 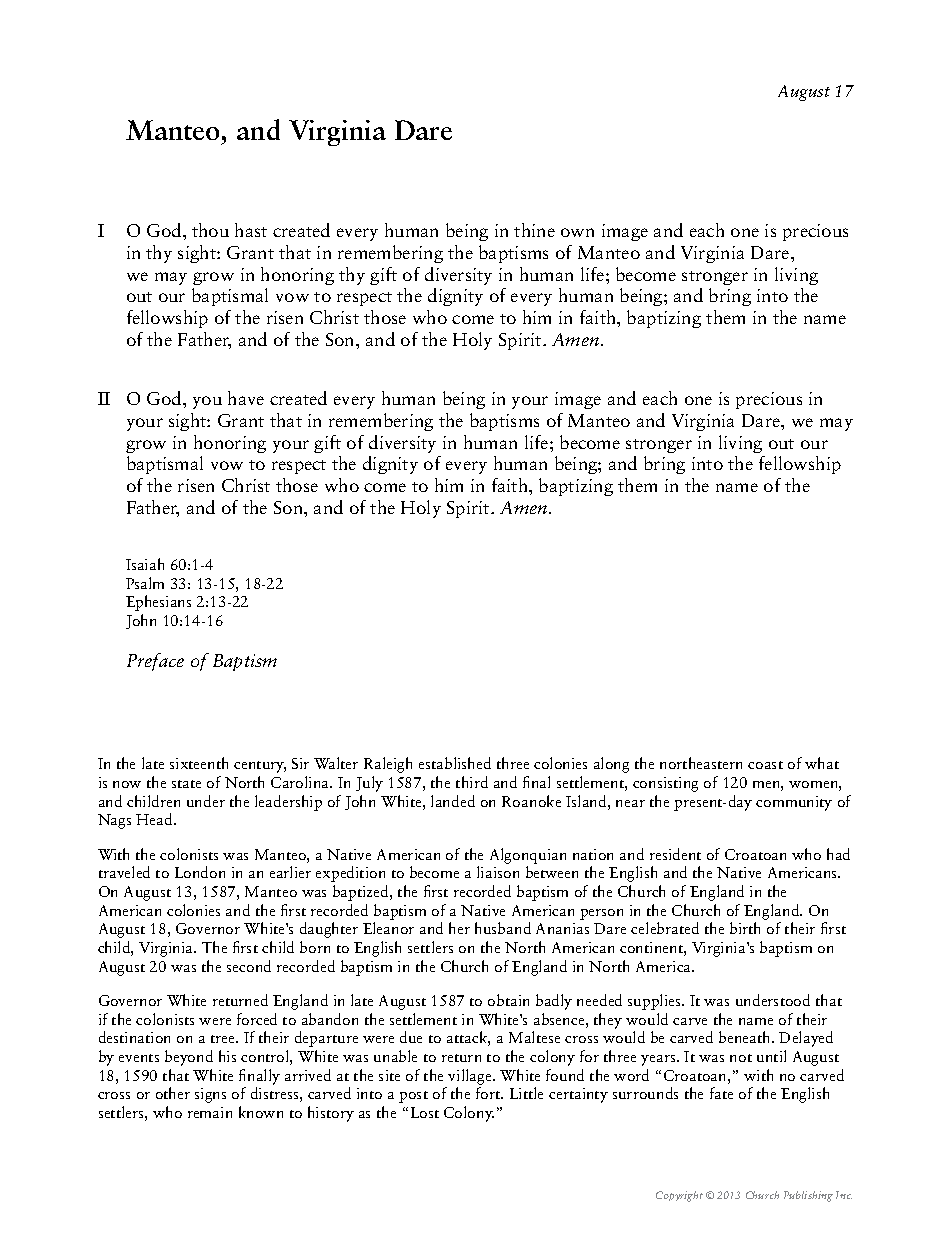 What do you see at coordinates (425, 1112) in the screenshot?
I see `Lost` at bounding box center [425, 1112].
